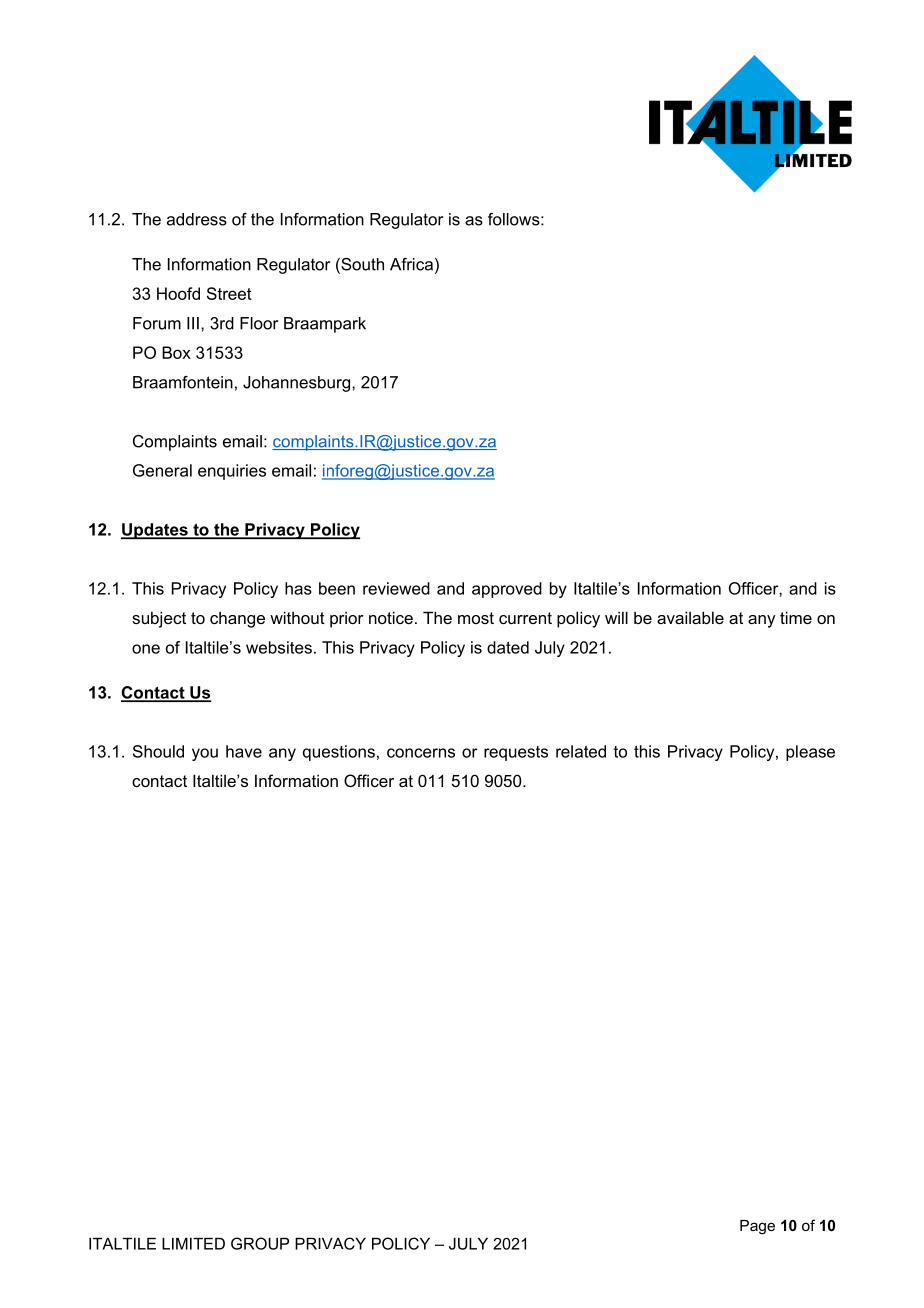 This screenshot has width=924, height=1308. Describe the element at coordinates (361, 265) in the screenshot. I see `South` at that location.
